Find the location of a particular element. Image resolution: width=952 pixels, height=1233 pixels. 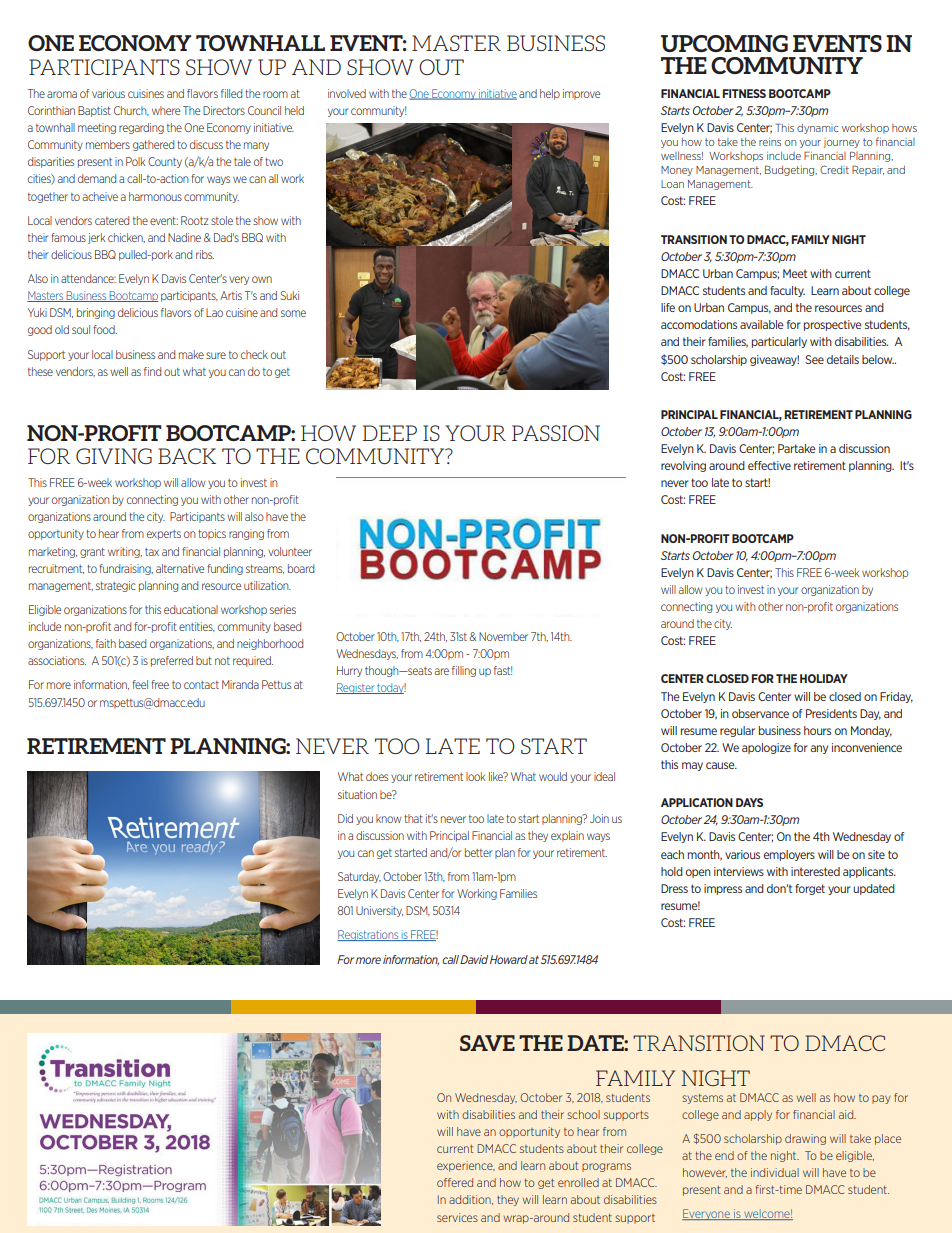

David is located at coordinates (474, 959).
